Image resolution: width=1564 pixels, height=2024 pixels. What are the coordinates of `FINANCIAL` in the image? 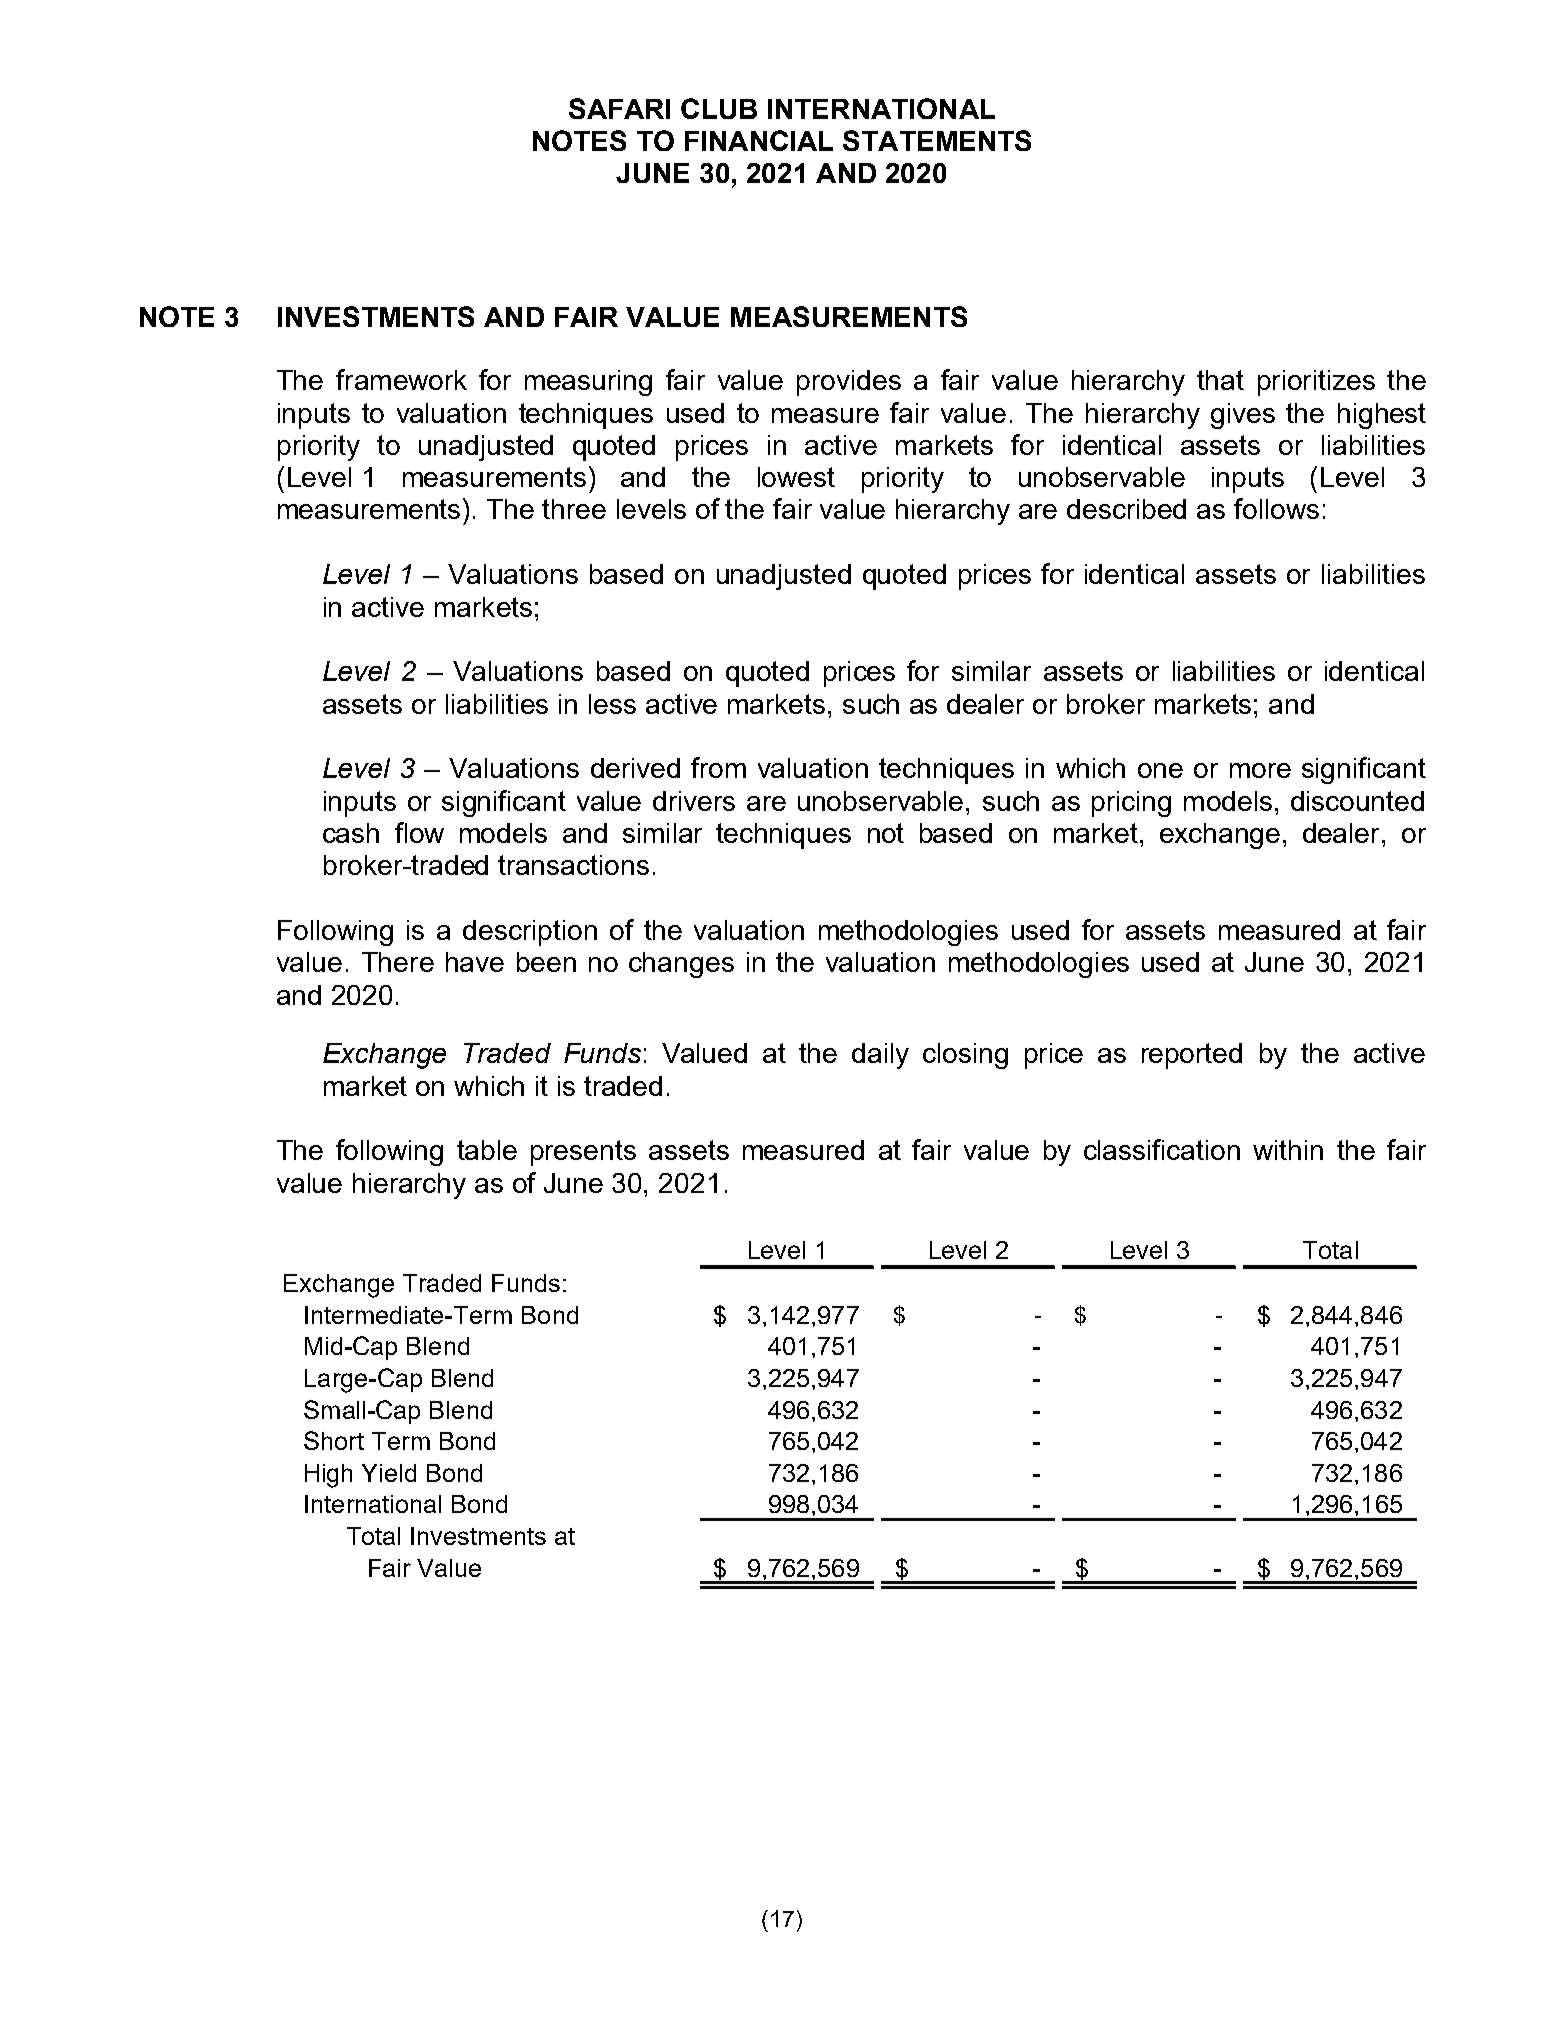 It's located at (759, 140).
